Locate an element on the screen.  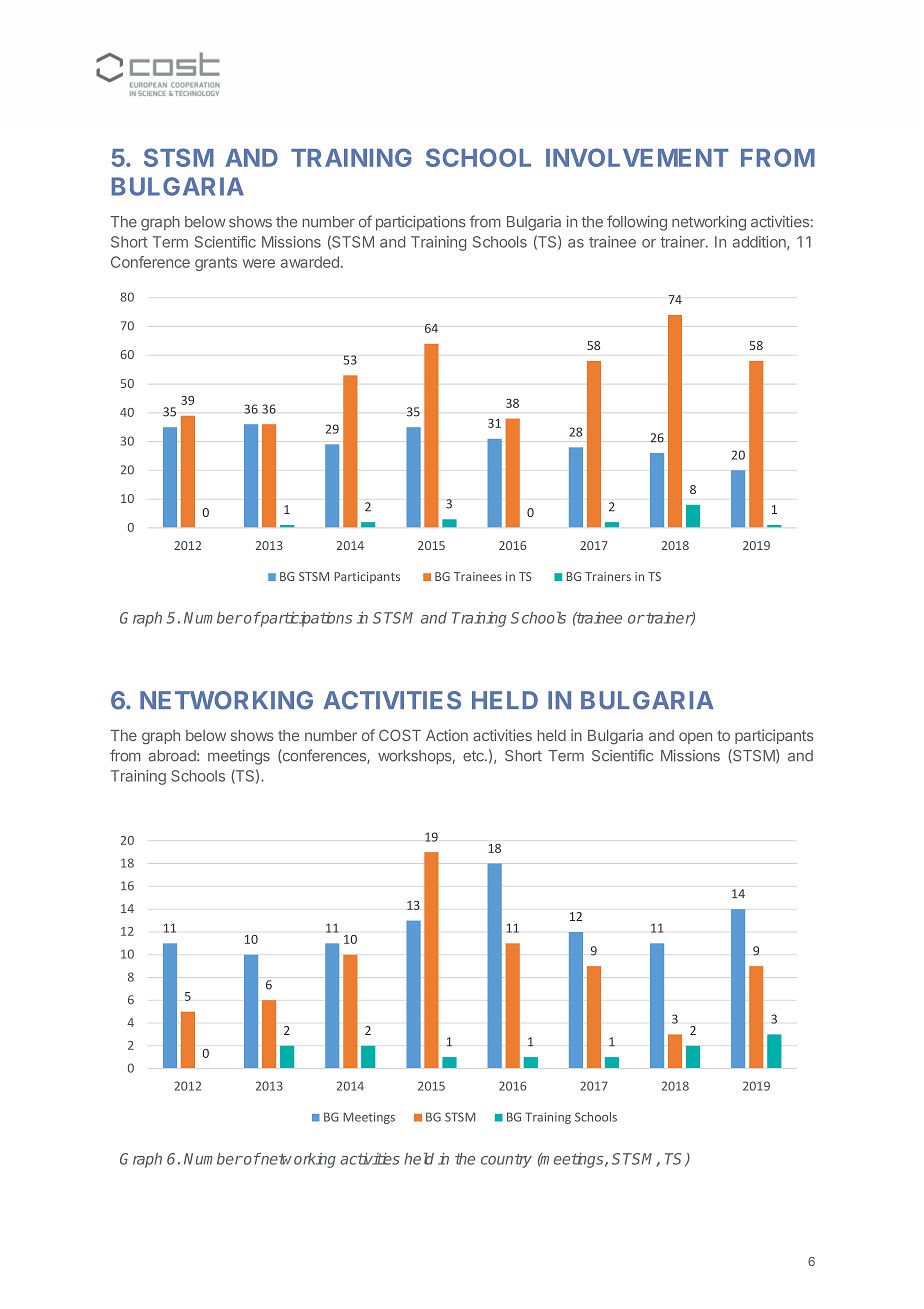
awarded is located at coordinates (310, 262).
